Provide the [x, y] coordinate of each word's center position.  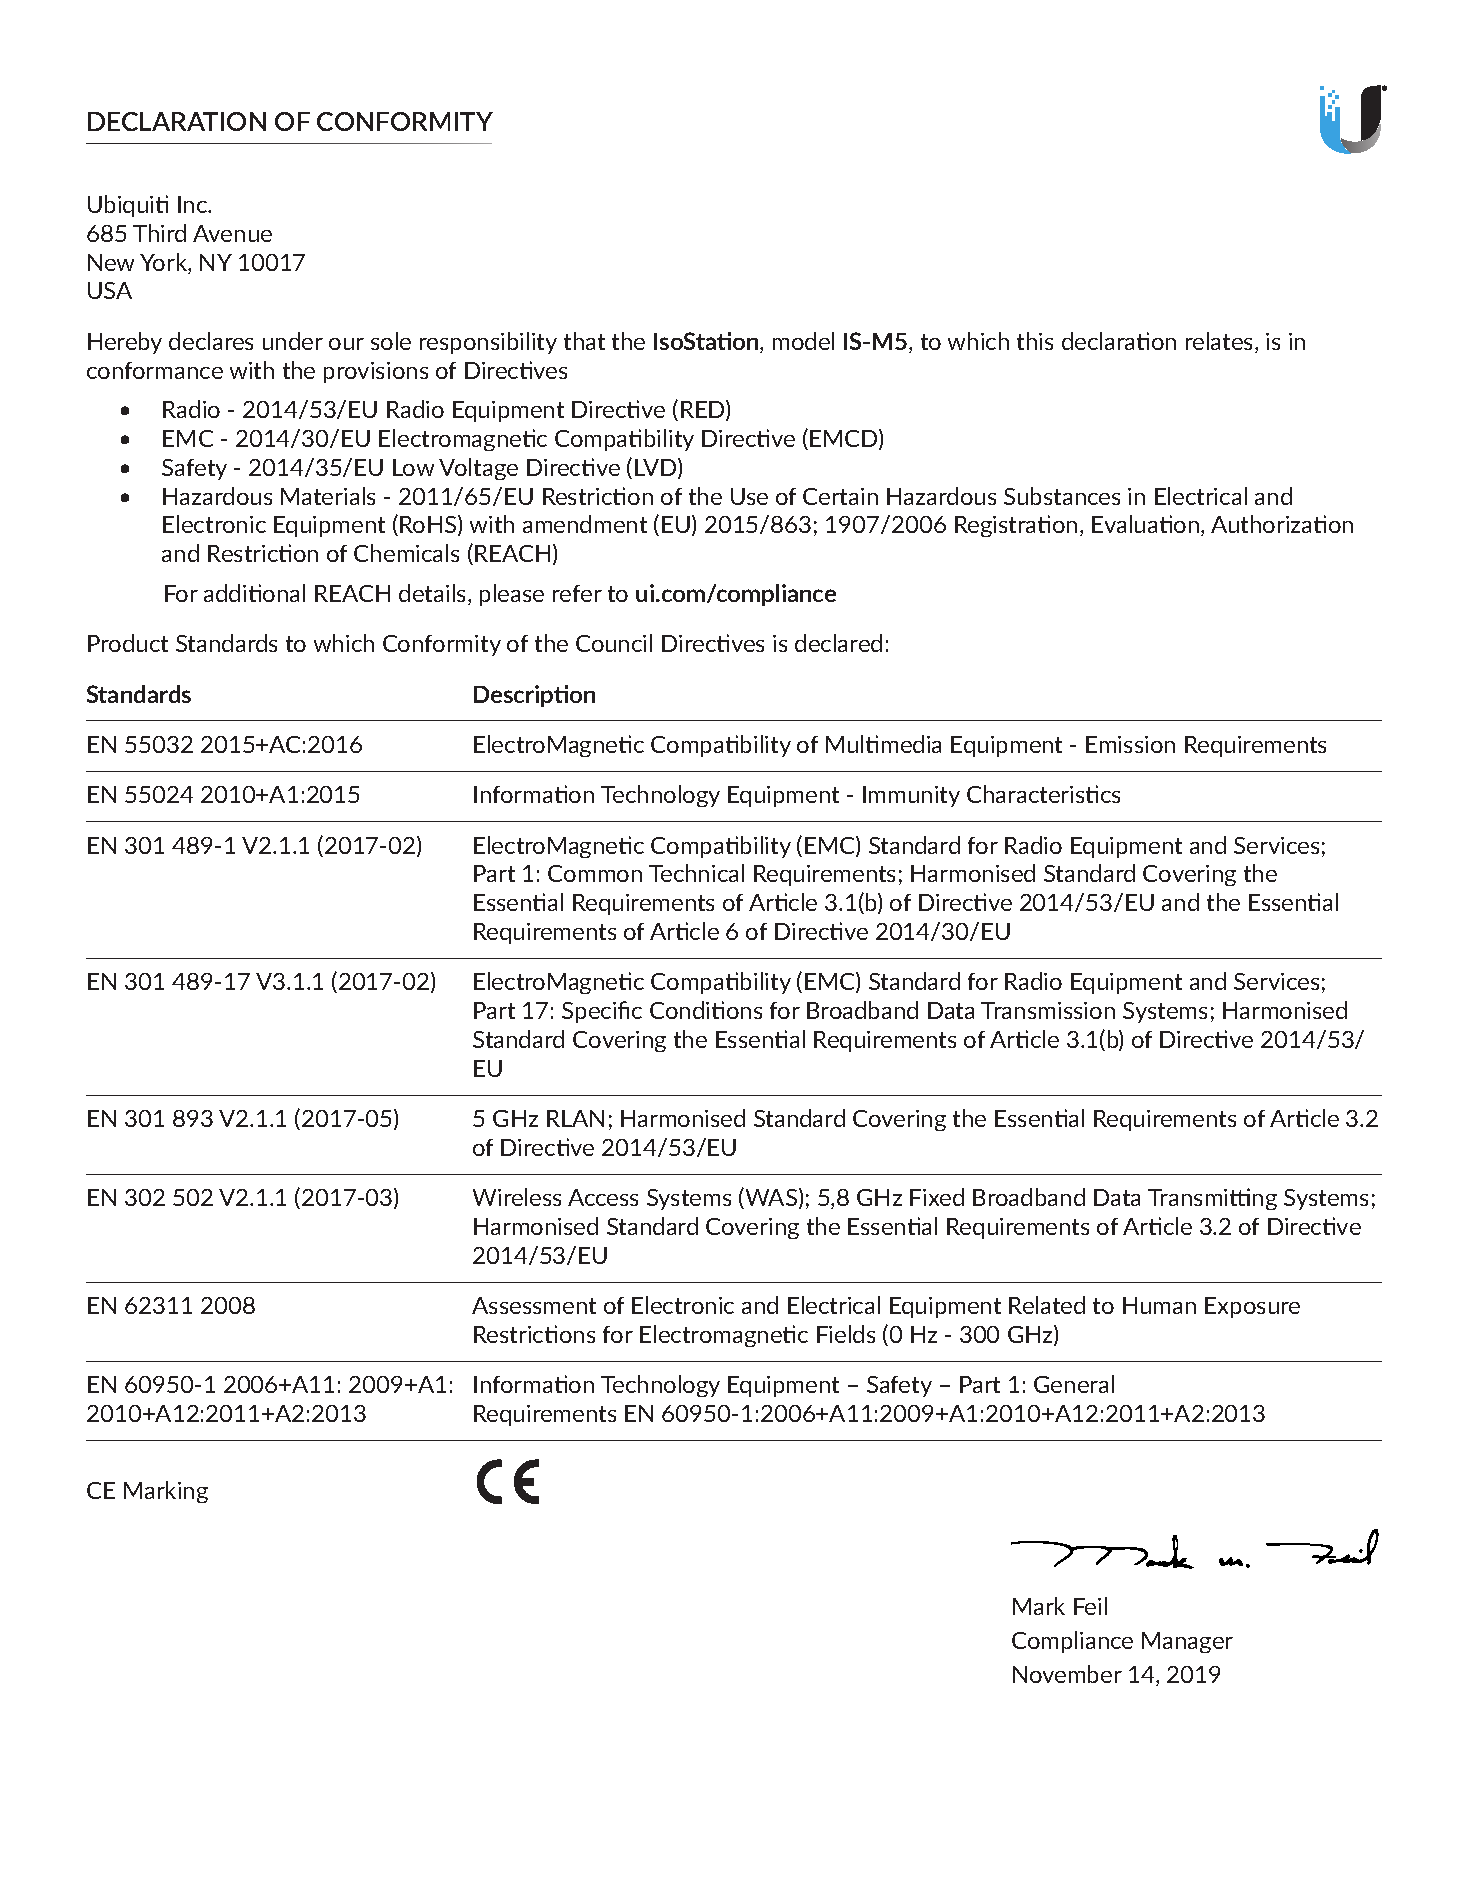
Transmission [1048, 1010]
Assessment [534, 1305]
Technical [696, 873]
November [1067, 1674]
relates [1221, 342]
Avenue [232, 233]
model [803, 341]
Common [595, 873]
